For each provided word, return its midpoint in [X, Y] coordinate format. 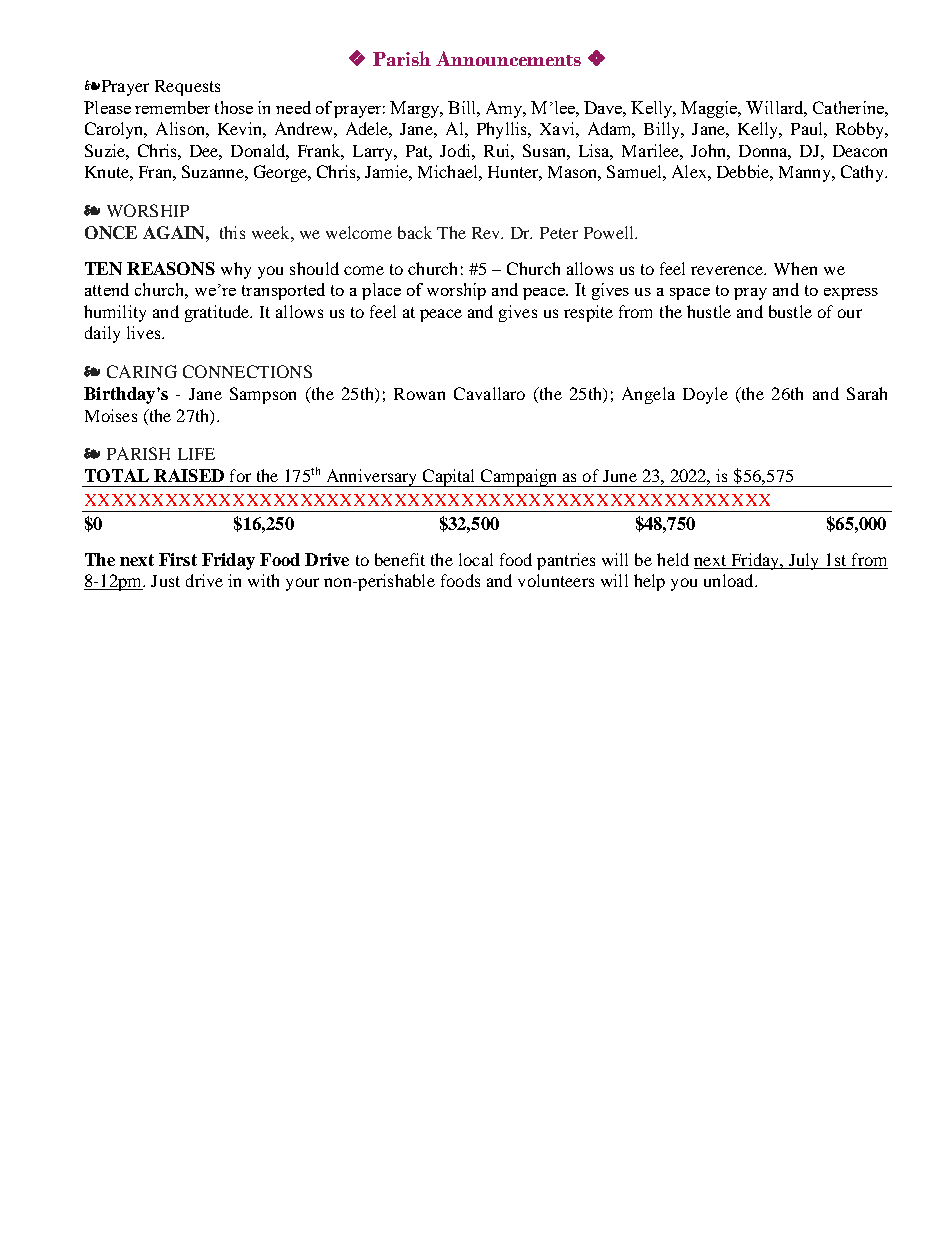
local [476, 559]
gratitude [218, 313]
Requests [187, 88]
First [178, 559]
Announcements [508, 58]
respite [588, 313]
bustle [790, 311]
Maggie [710, 109]
